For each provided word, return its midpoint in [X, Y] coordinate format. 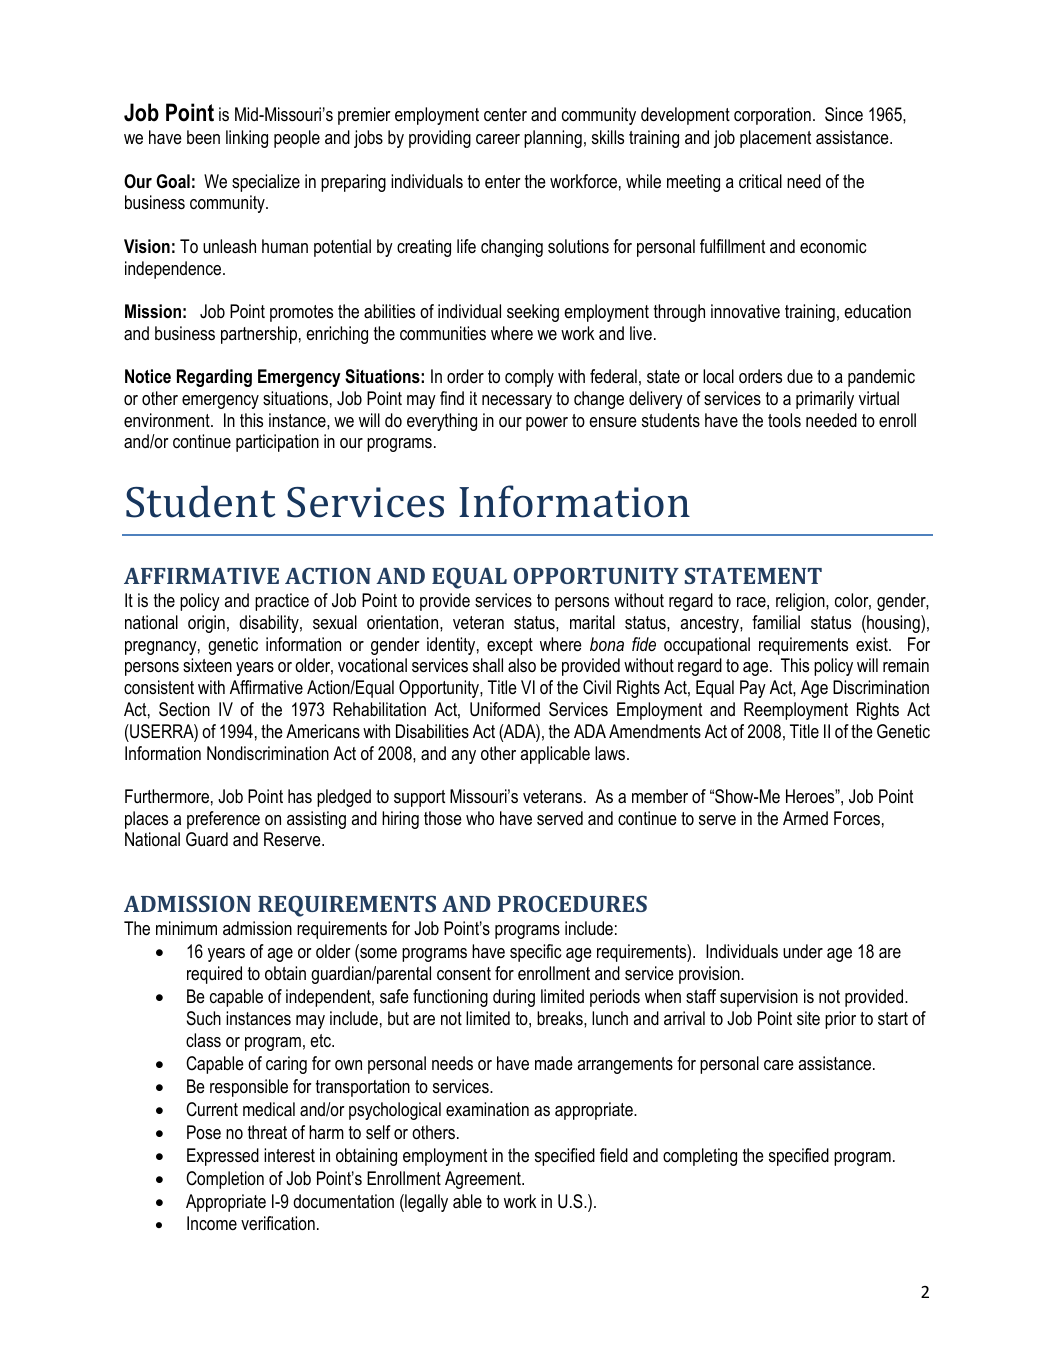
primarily [825, 400]
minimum [186, 928]
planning [553, 139]
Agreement [484, 1180]
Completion [225, 1180]
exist [873, 644]
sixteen [207, 665]
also [522, 665]
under [803, 951]
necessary [517, 402]
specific [535, 953]
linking [247, 139]
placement [775, 139]
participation [277, 443]
